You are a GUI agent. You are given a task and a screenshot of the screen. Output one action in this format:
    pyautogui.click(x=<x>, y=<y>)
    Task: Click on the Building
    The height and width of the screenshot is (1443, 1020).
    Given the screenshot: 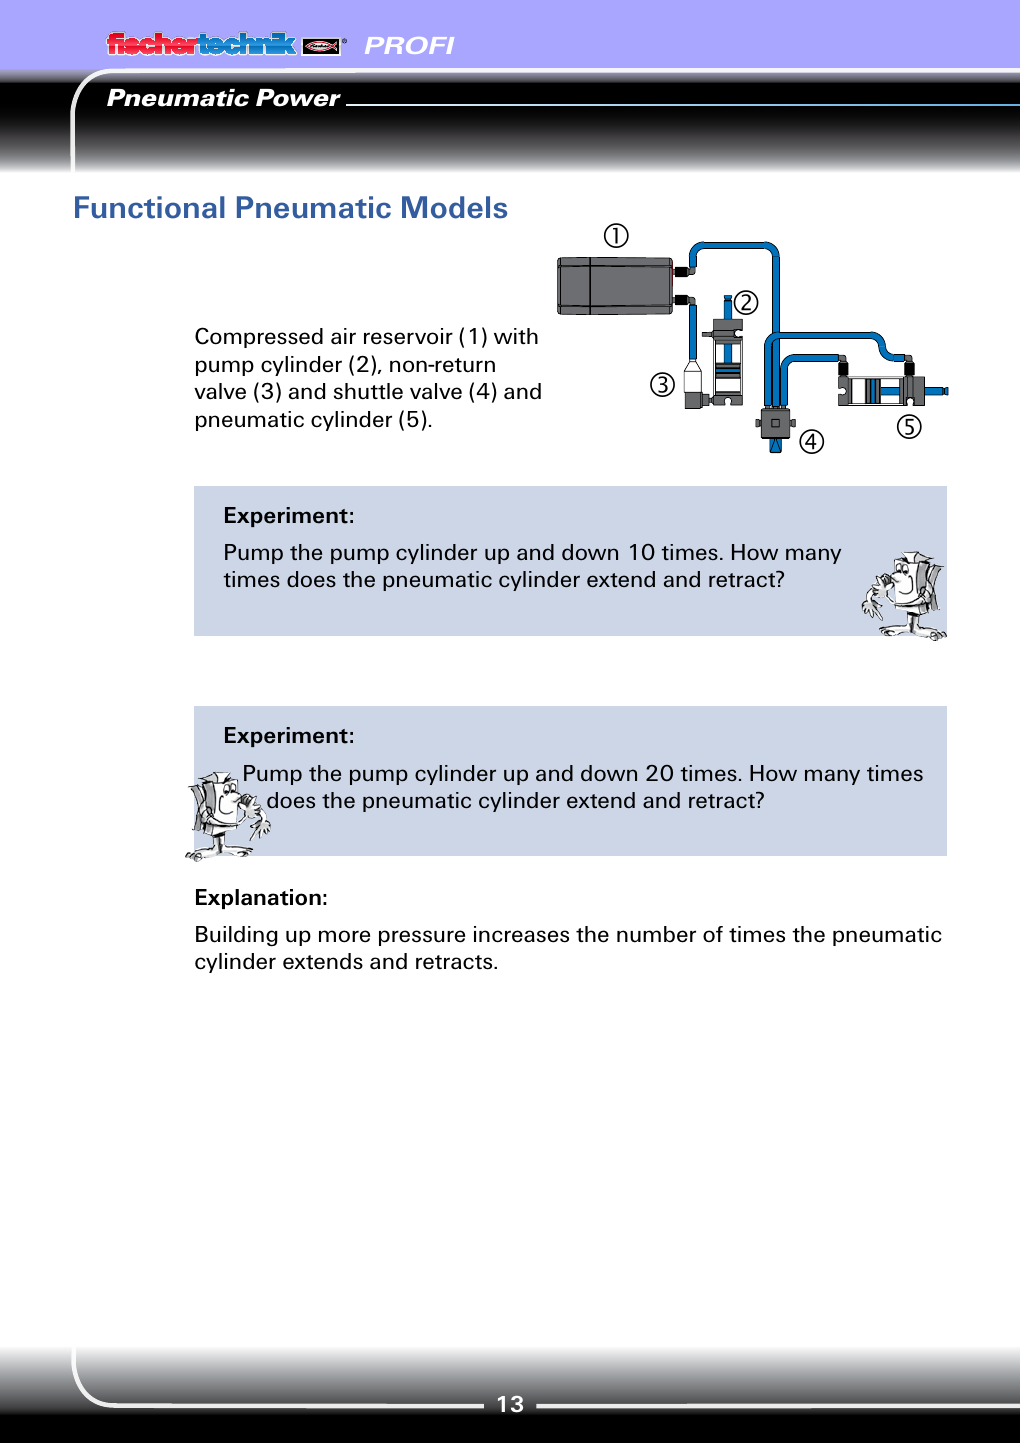 What is the action you would take?
    pyautogui.click(x=236, y=936)
